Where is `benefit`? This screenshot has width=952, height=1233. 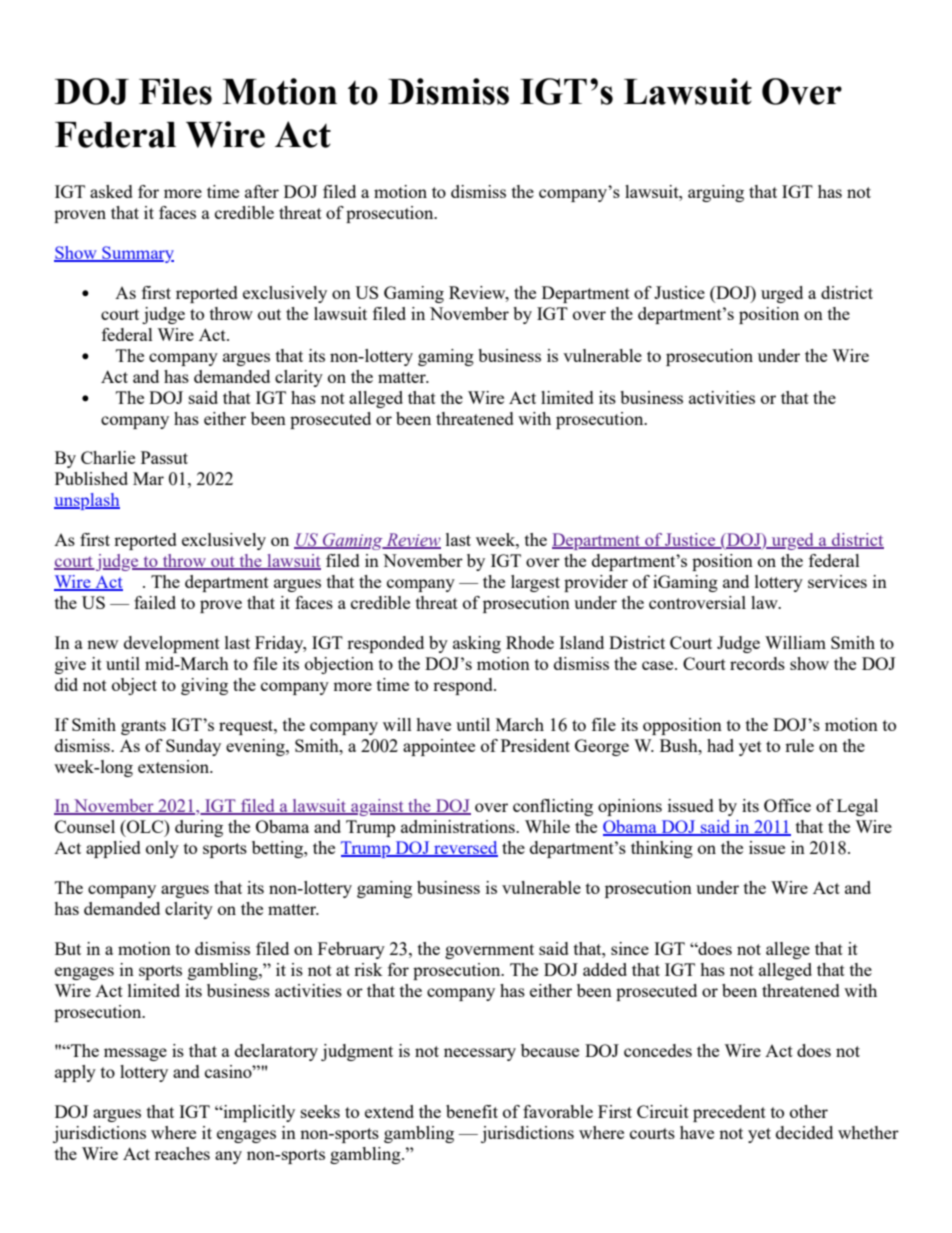
benefit is located at coordinates (472, 1111).
